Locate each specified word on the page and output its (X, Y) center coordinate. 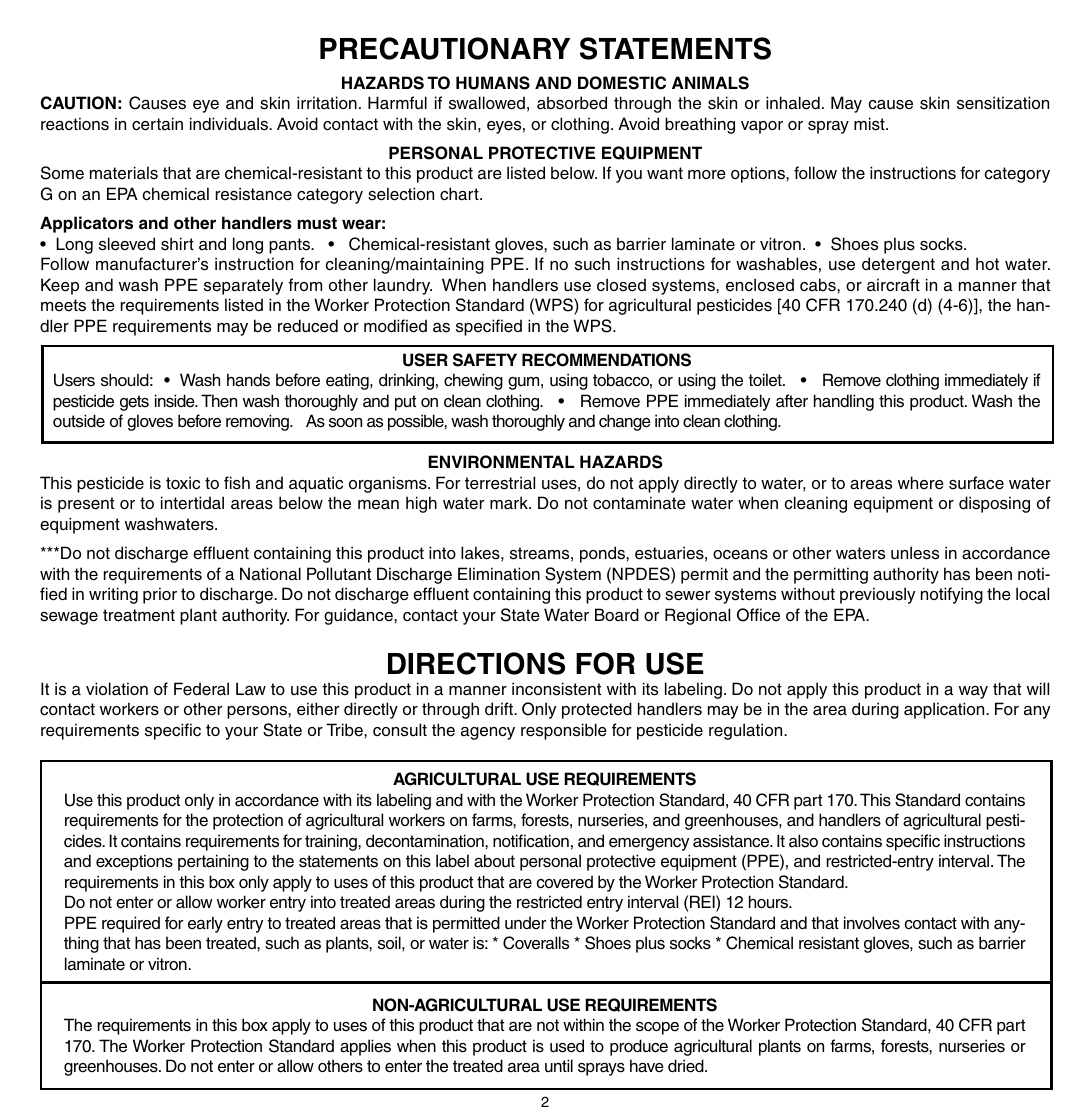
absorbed (572, 103)
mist (870, 124)
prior (160, 595)
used (567, 1046)
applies (365, 1047)
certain (157, 124)
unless (915, 553)
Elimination (499, 574)
